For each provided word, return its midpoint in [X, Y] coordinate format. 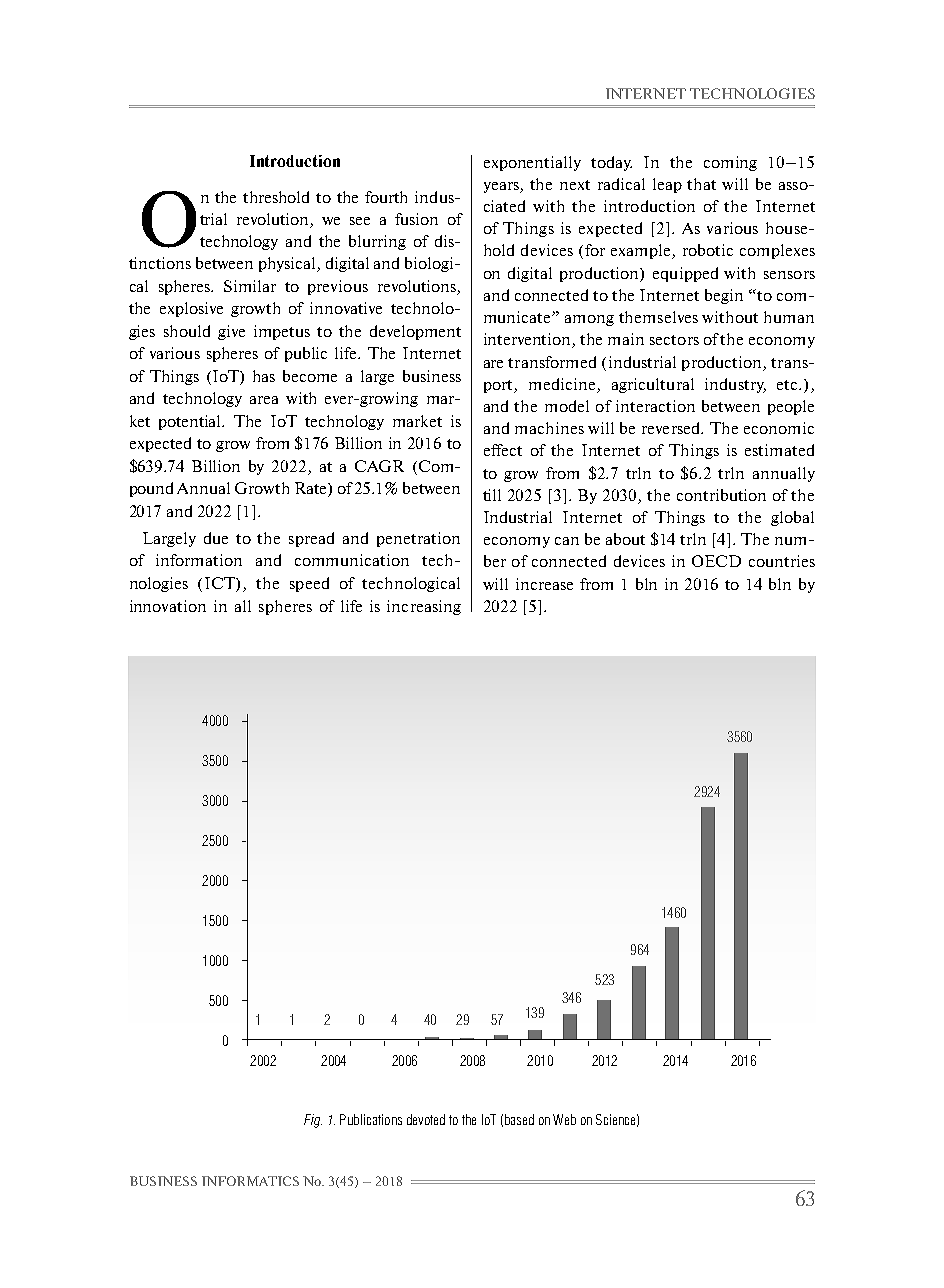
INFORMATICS [250, 1181]
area [264, 400]
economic [779, 428]
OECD [716, 561]
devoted [426, 1119]
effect [503, 450]
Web [564, 1119]
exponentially [532, 163]
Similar [250, 286]
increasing [424, 607]
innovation [168, 606]
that [701, 184]
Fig [313, 1121]
